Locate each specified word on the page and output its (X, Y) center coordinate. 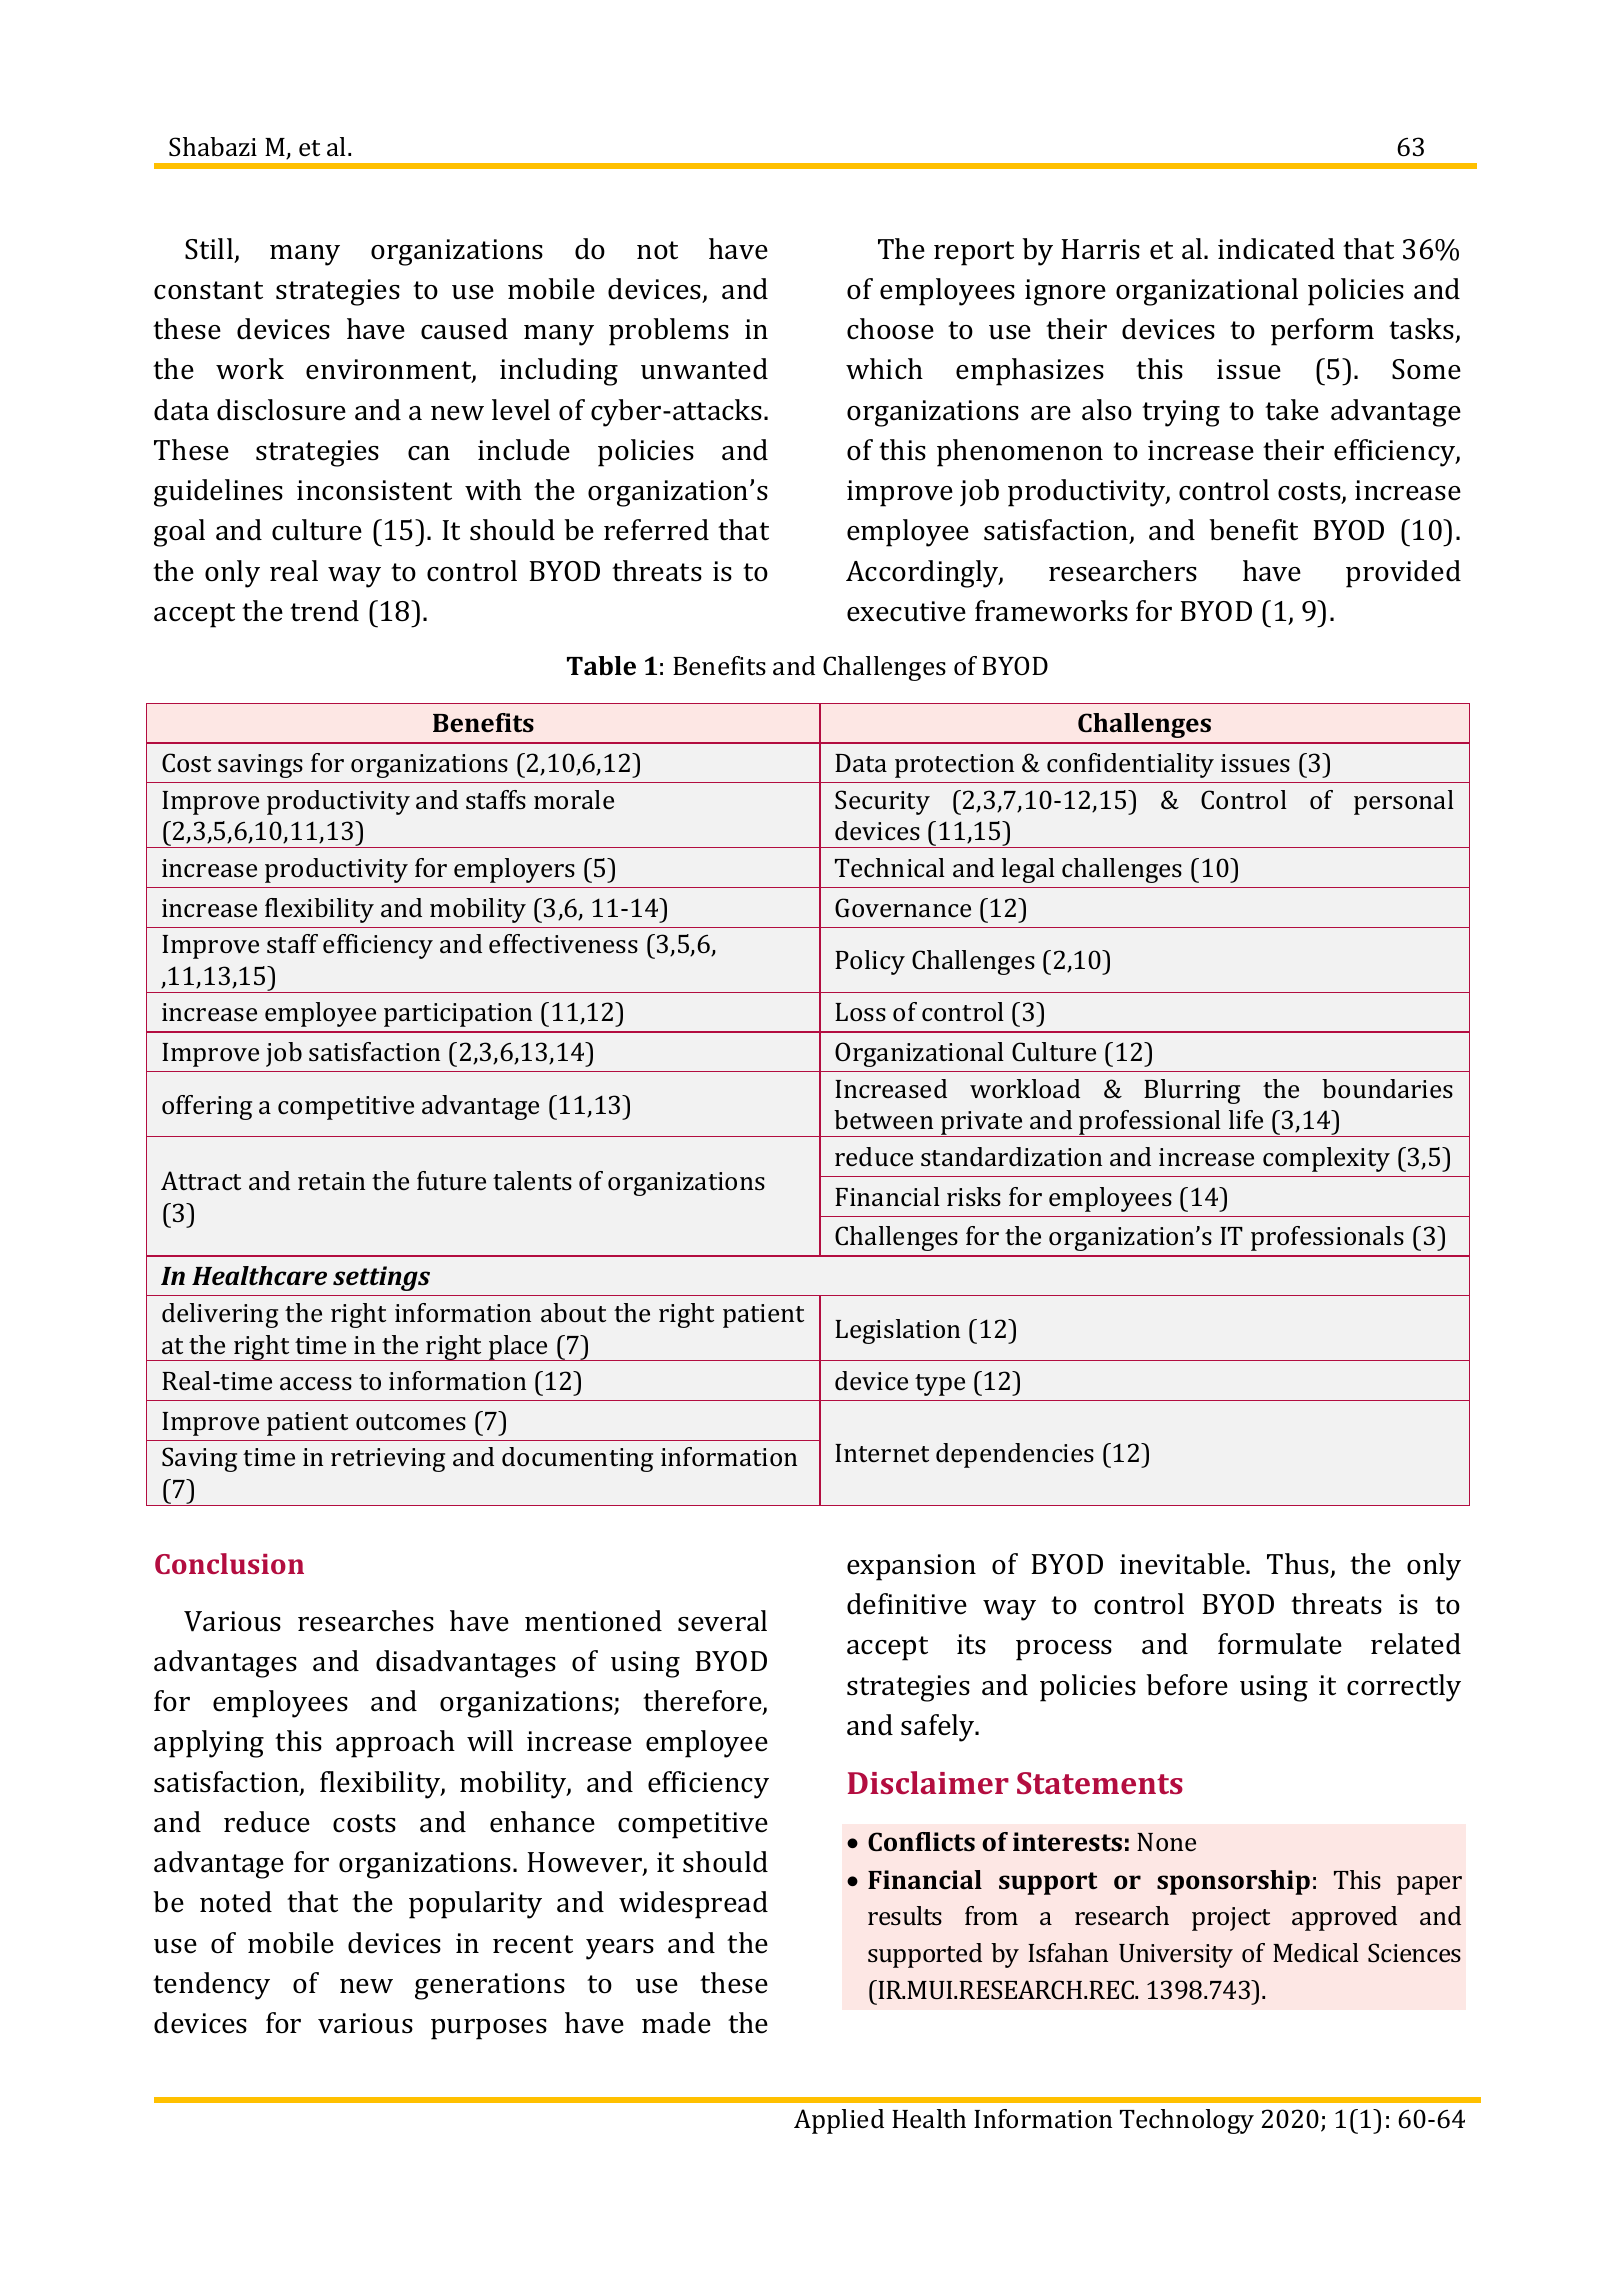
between (883, 1119)
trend (324, 611)
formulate (1280, 1644)
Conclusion (229, 1563)
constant (208, 290)
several (722, 1621)
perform (1322, 332)
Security (882, 802)
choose (890, 329)
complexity (1326, 1159)
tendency (211, 1986)
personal (1404, 802)
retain (331, 1181)
